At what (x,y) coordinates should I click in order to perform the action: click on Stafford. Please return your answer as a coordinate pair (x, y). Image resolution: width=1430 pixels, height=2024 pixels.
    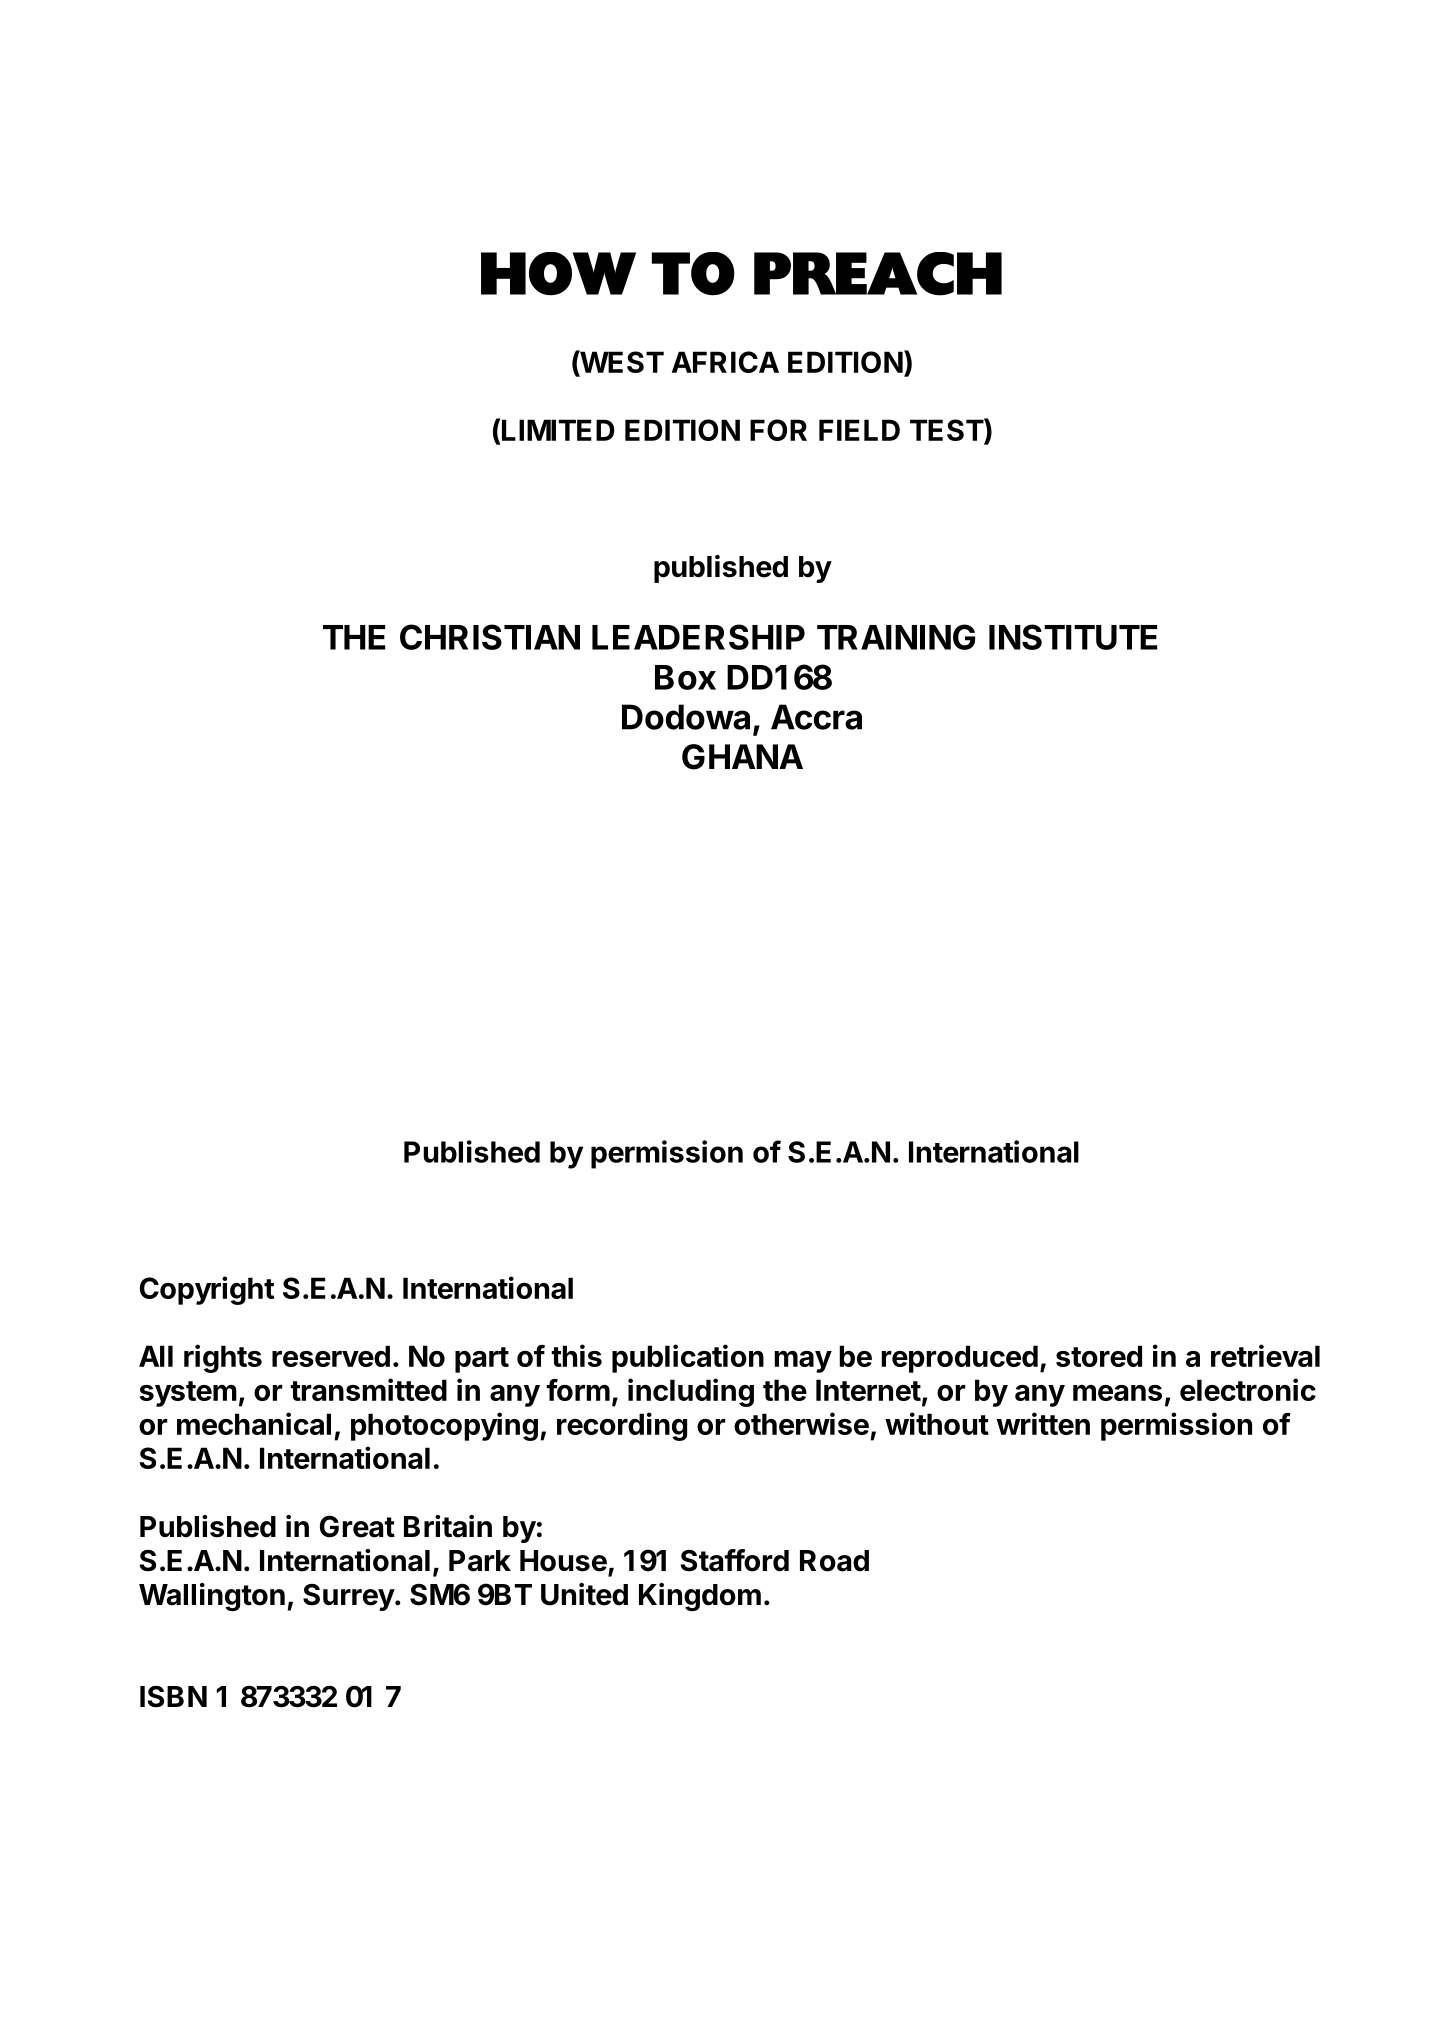
    Looking at the image, I should click on (735, 1560).
